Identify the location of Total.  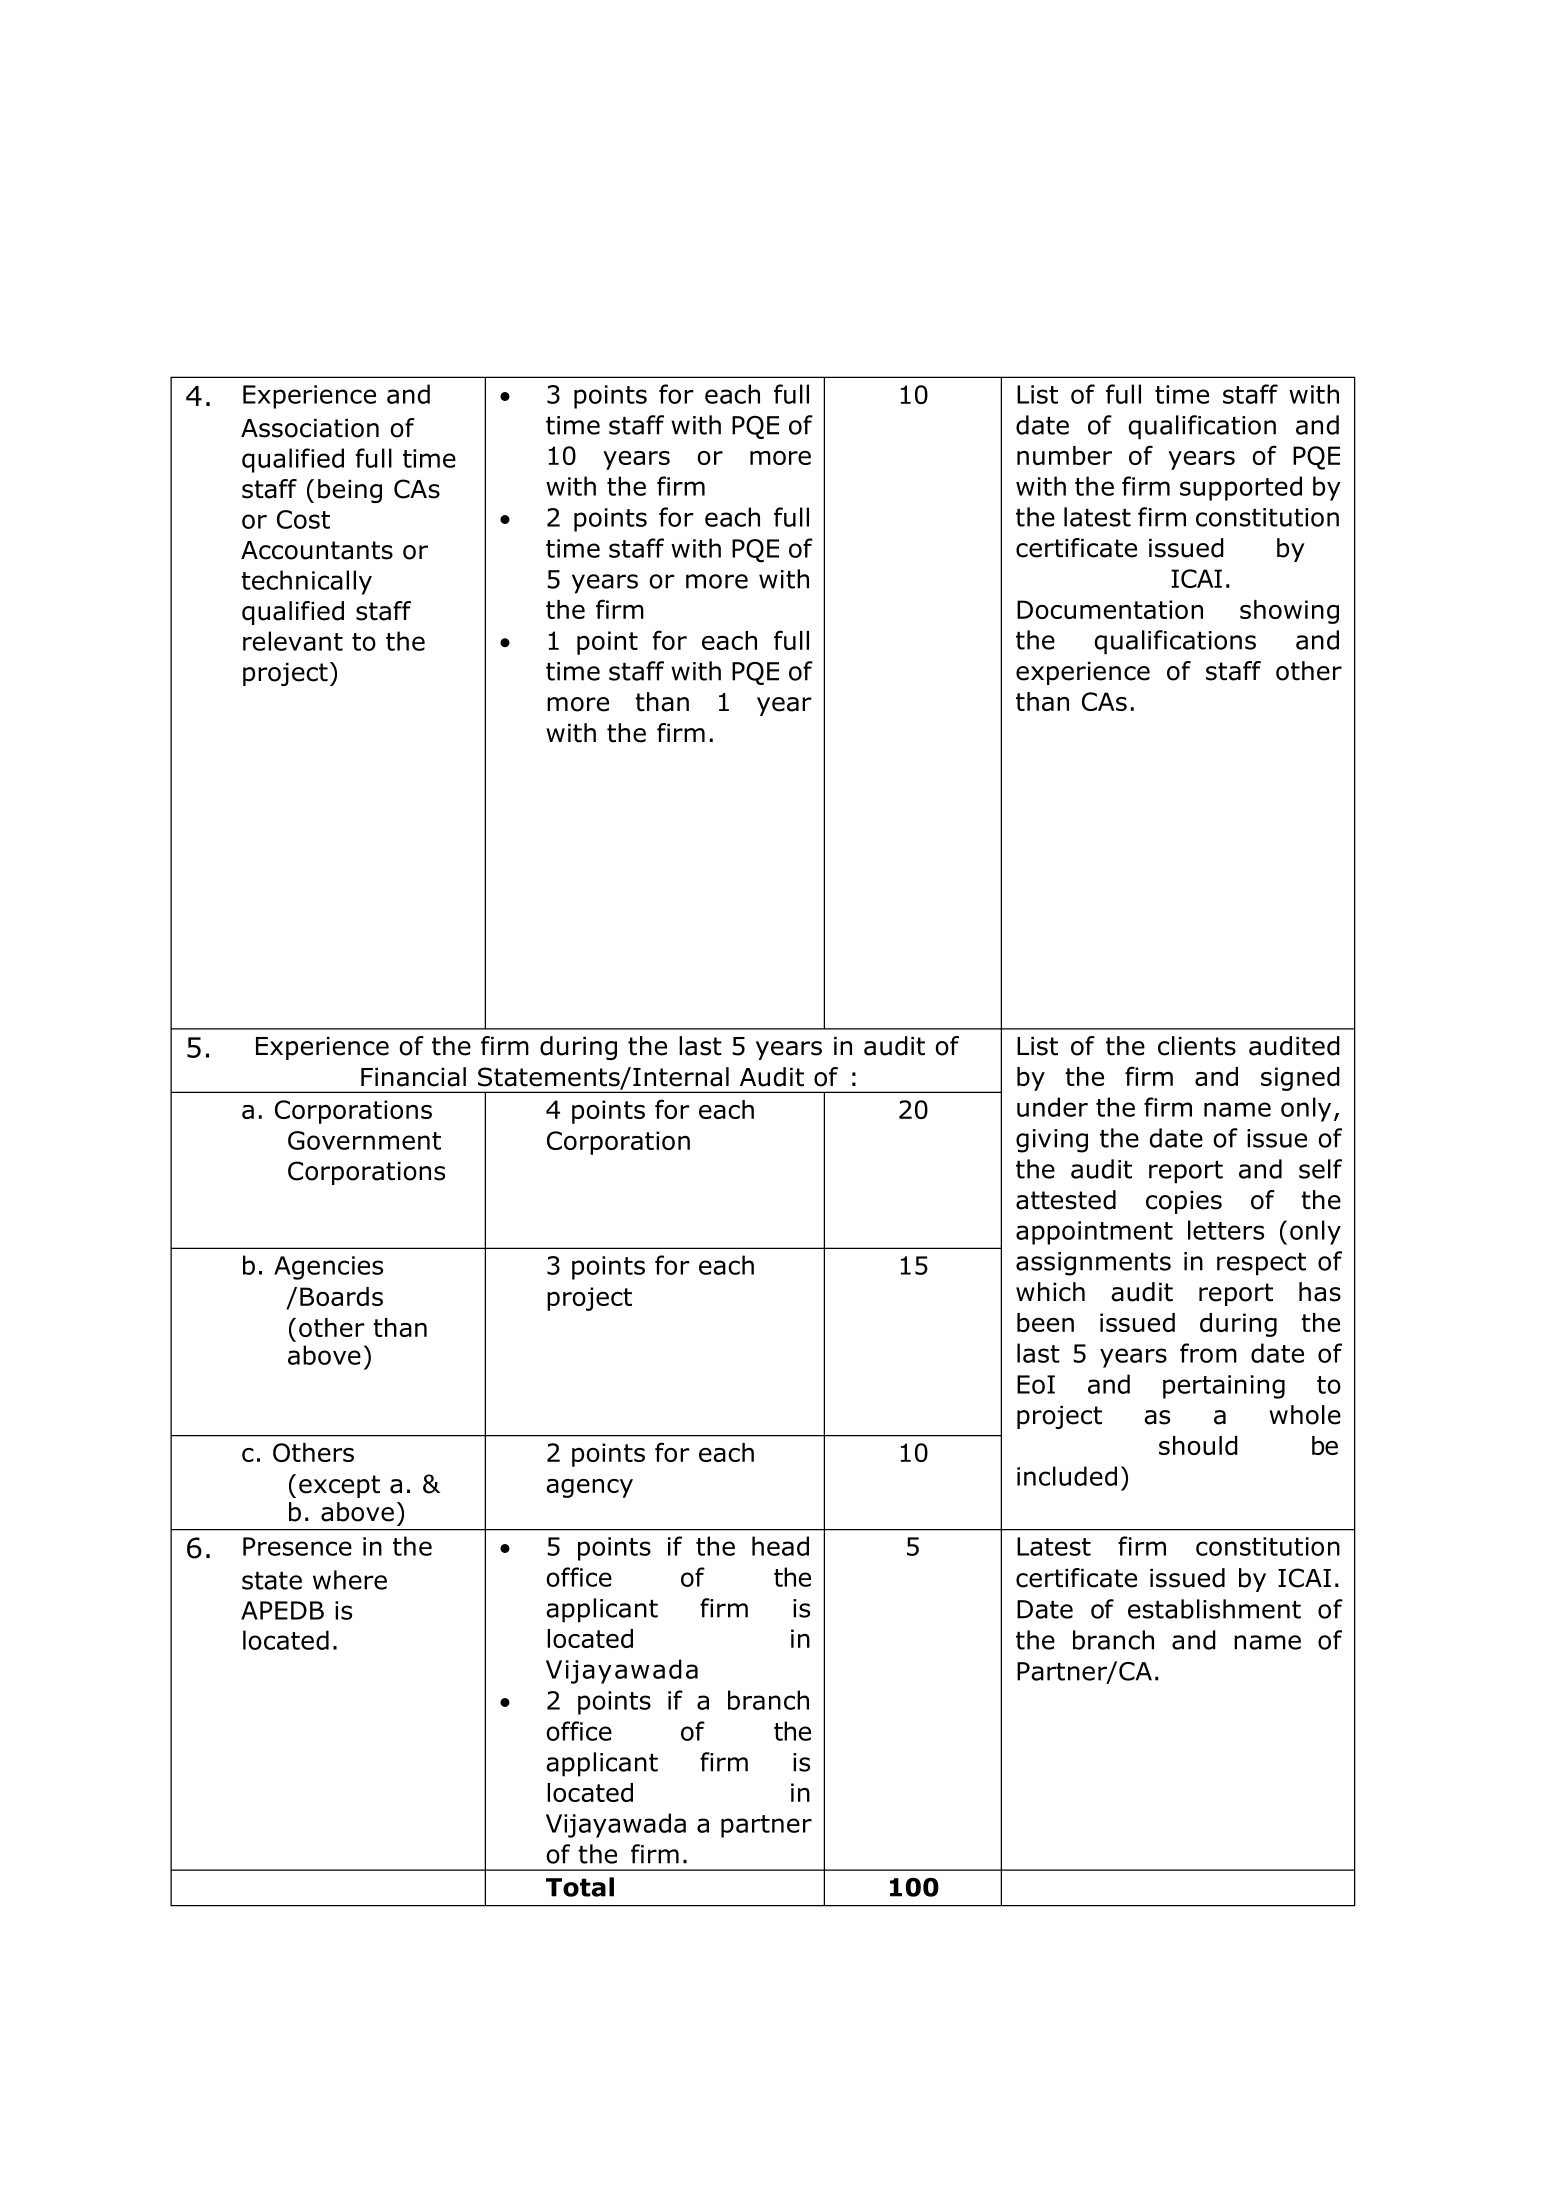
(580, 1887).
